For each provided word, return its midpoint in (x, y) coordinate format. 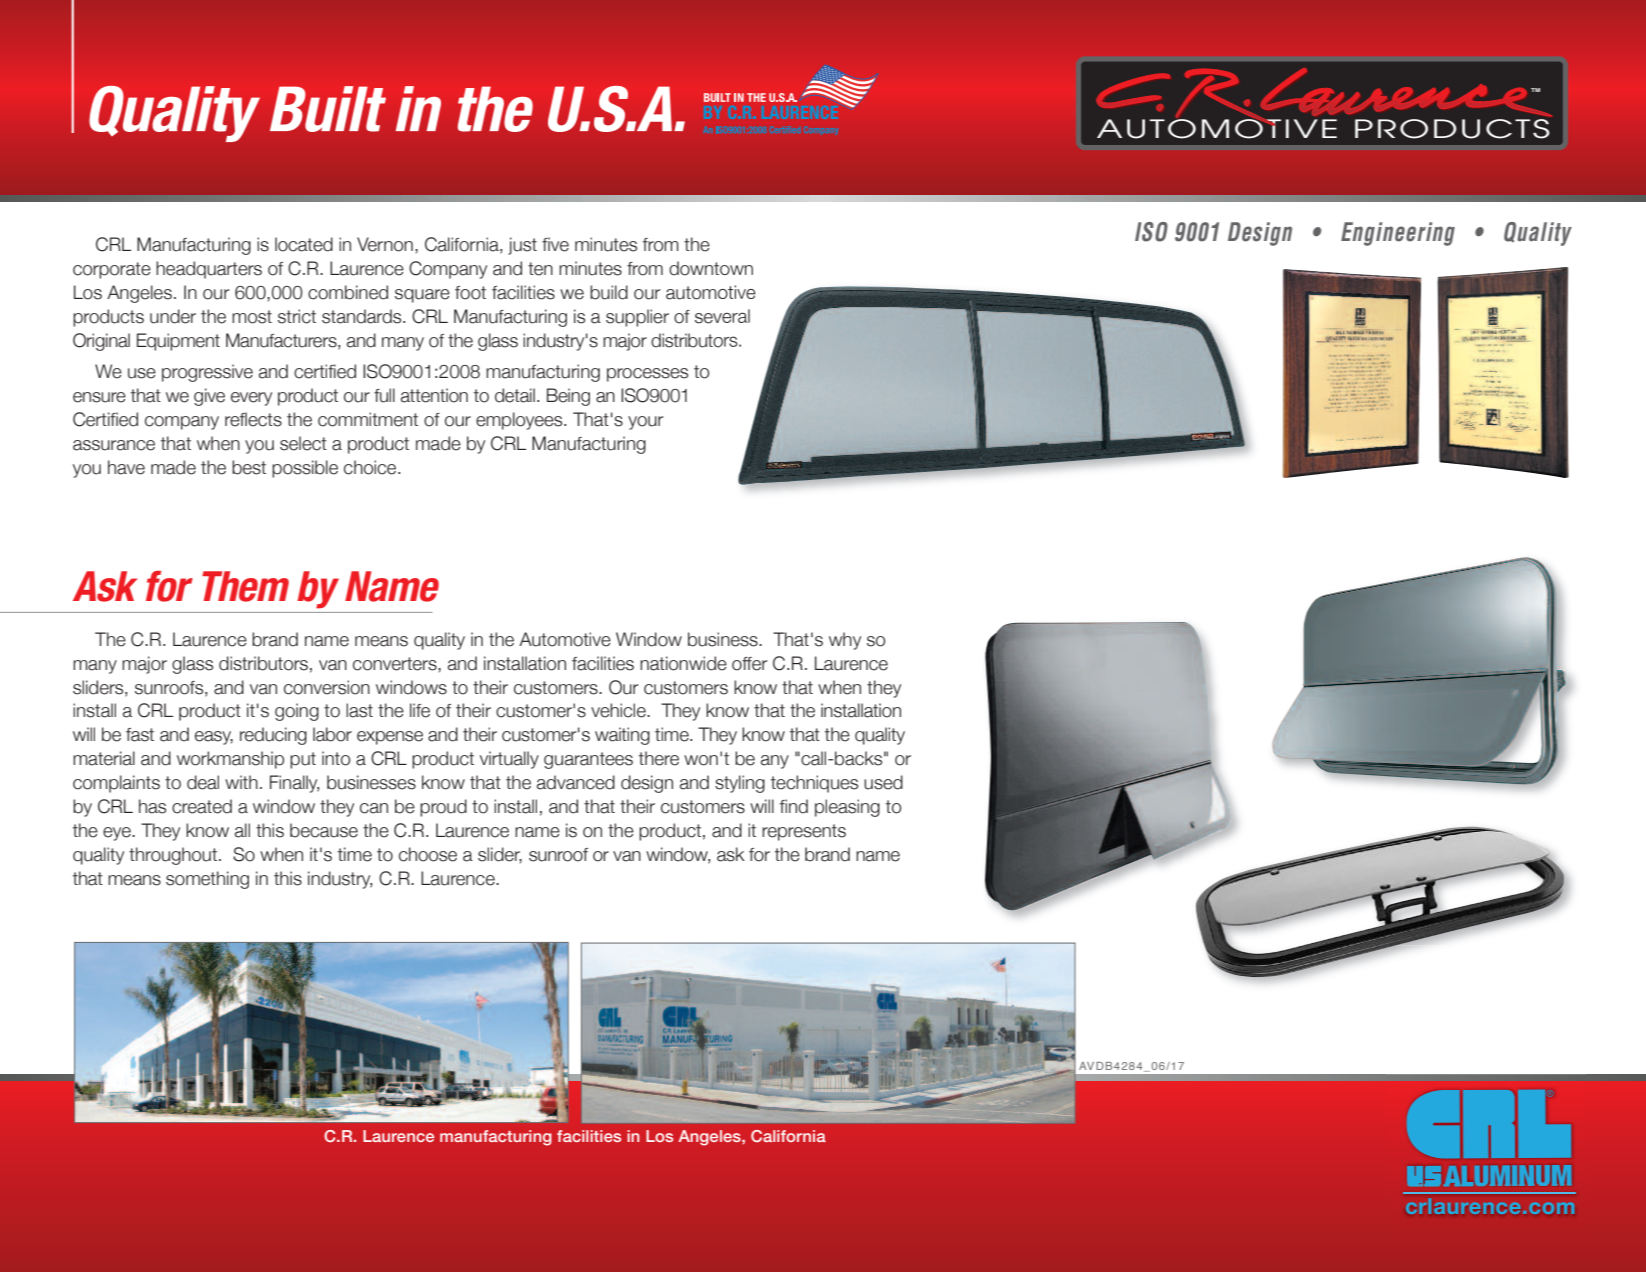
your (645, 423)
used (883, 782)
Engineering (1398, 234)
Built (328, 109)
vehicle (619, 710)
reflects (253, 419)
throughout (173, 856)
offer (749, 664)
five (555, 244)
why (845, 641)
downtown (711, 268)
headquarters (209, 270)
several (722, 316)
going (297, 712)
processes (647, 375)
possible (305, 469)
